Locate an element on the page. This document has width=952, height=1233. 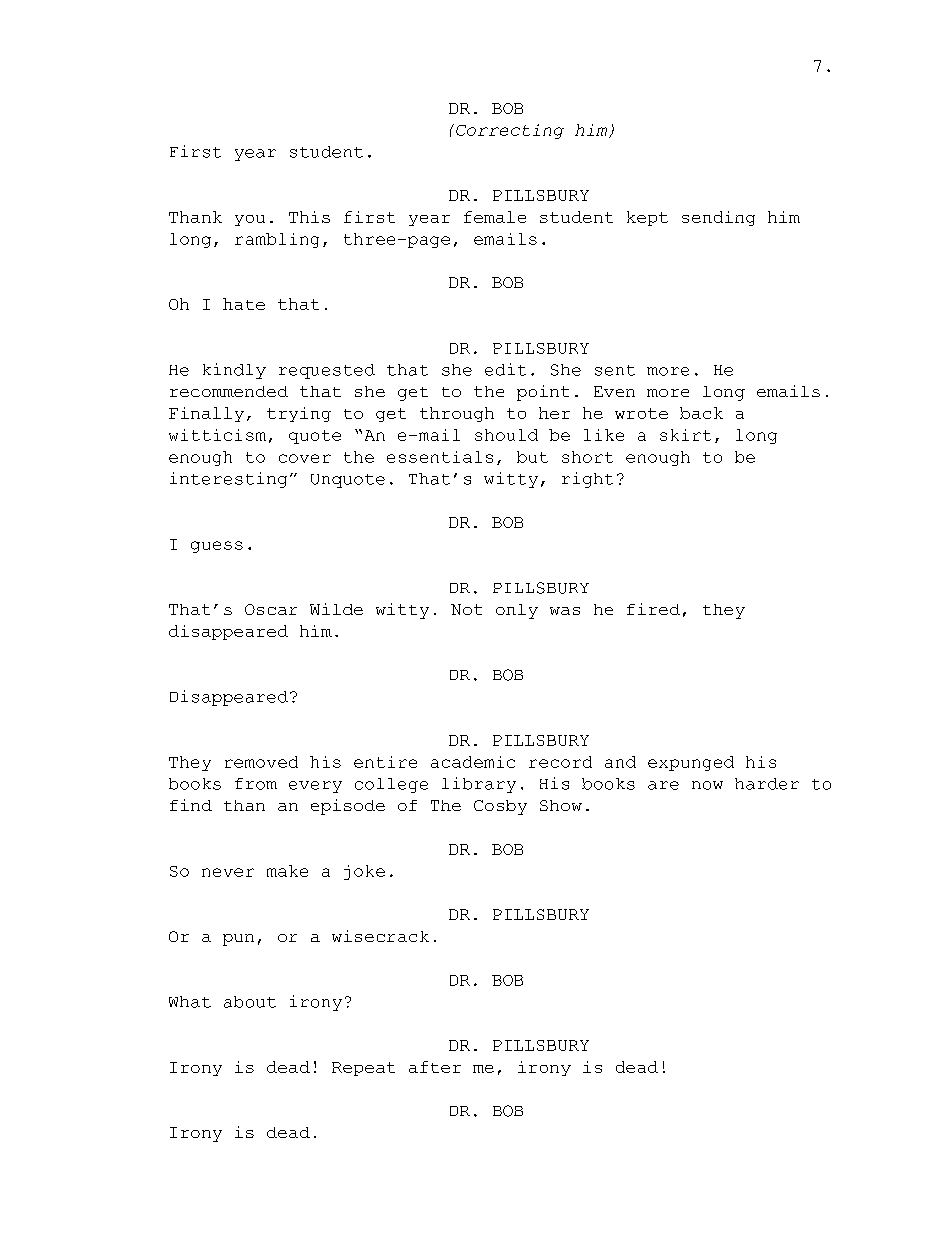
after is located at coordinates (435, 1067).
